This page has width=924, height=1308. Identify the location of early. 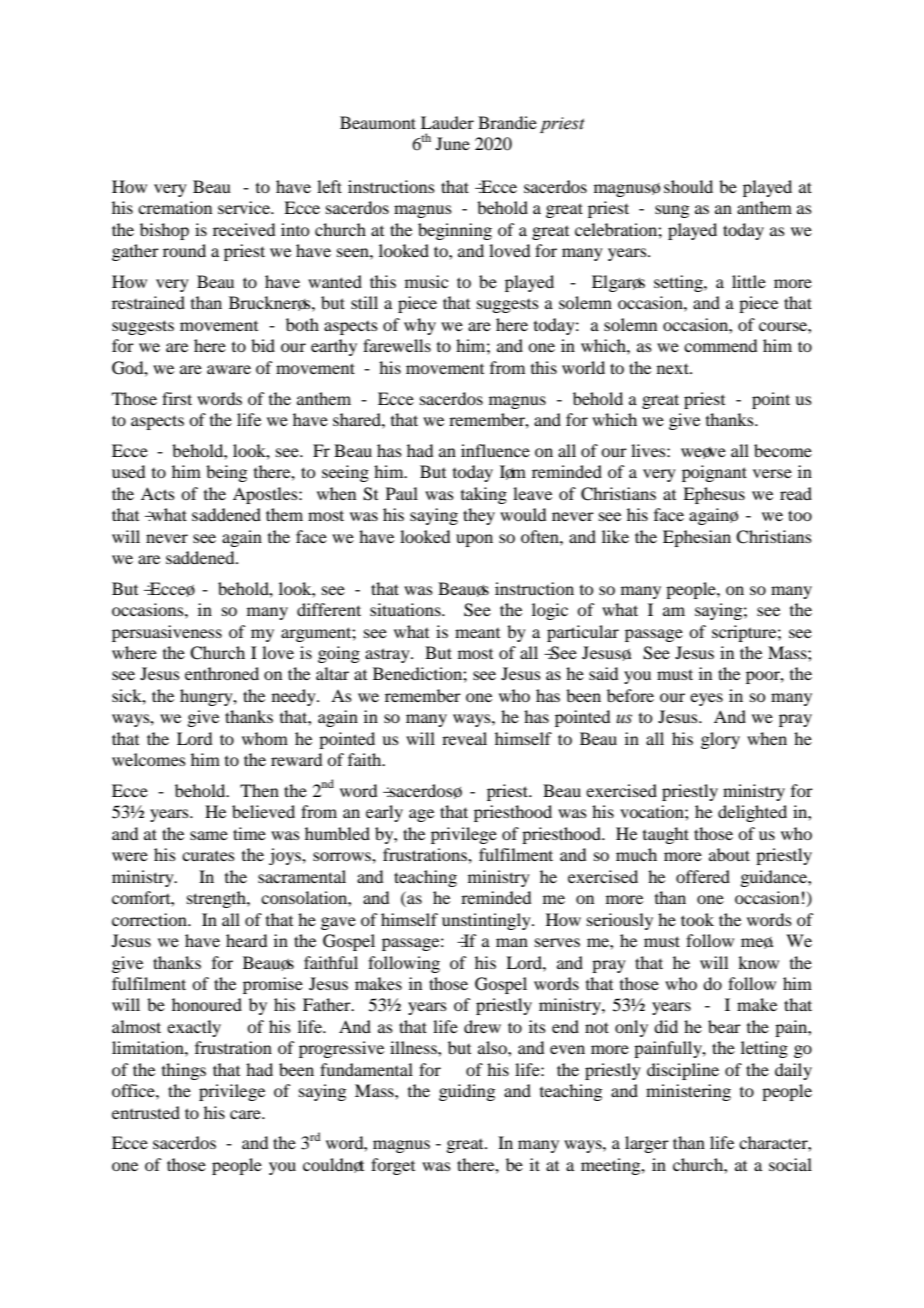
(384, 813).
